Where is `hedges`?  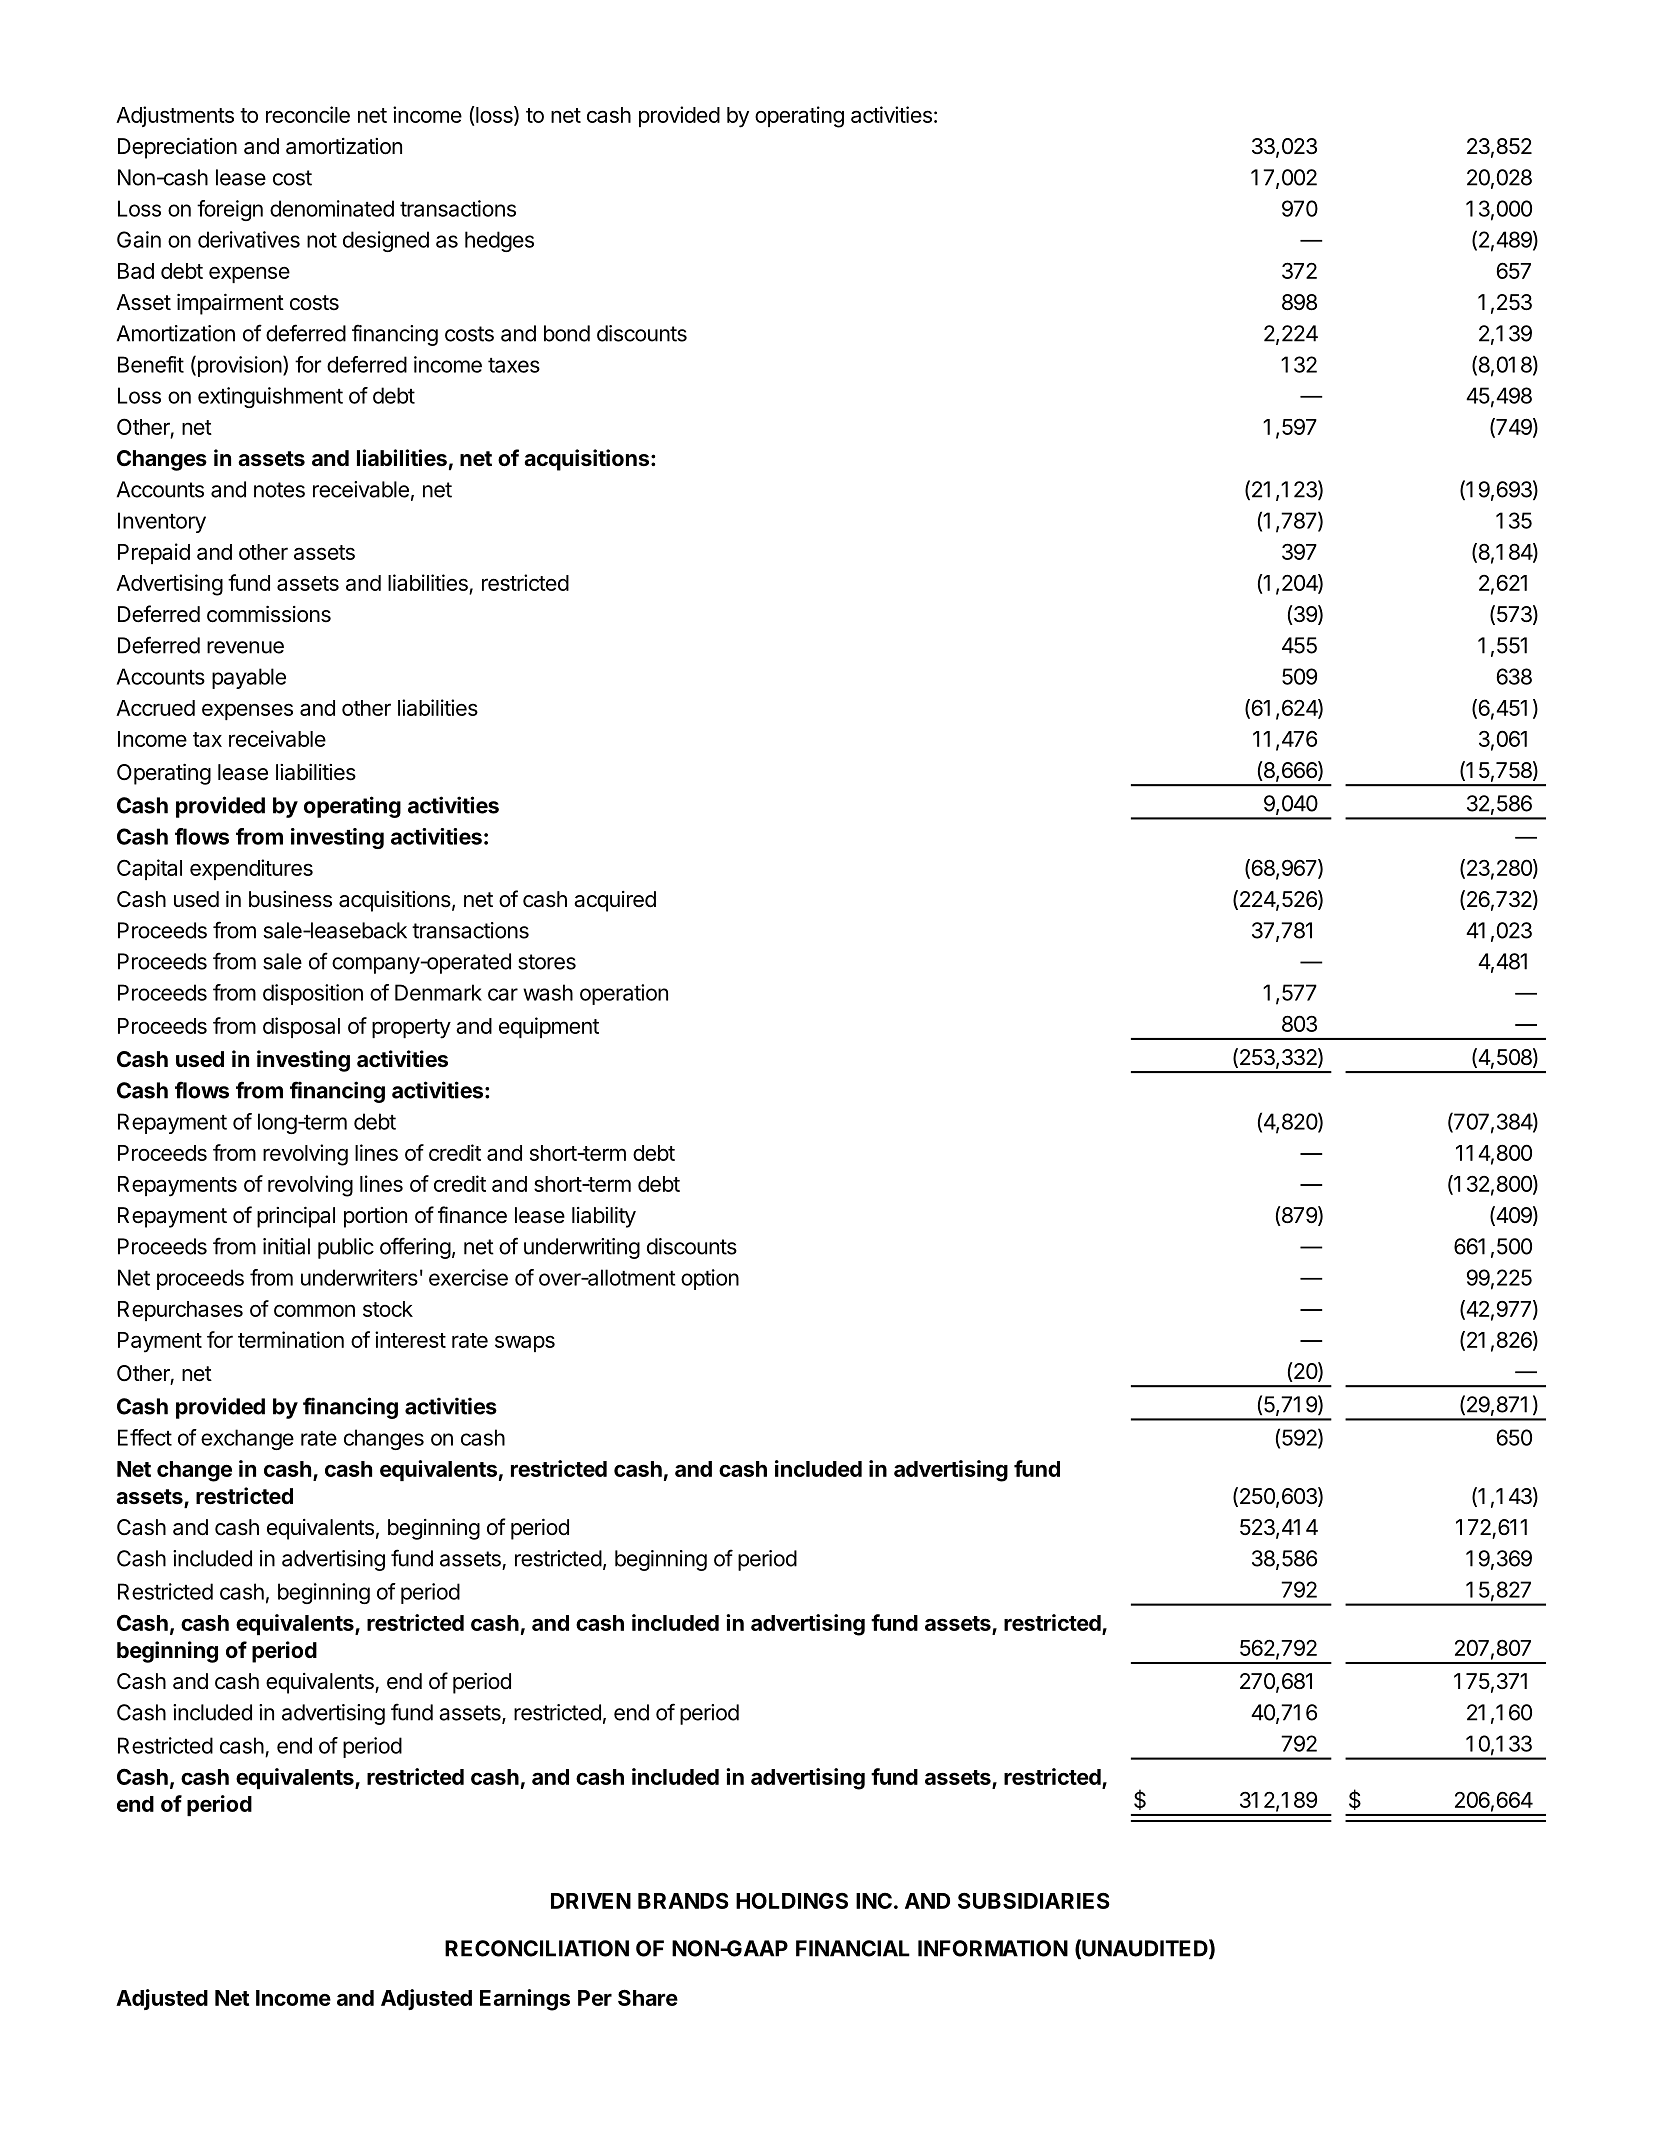 hedges is located at coordinates (499, 241).
